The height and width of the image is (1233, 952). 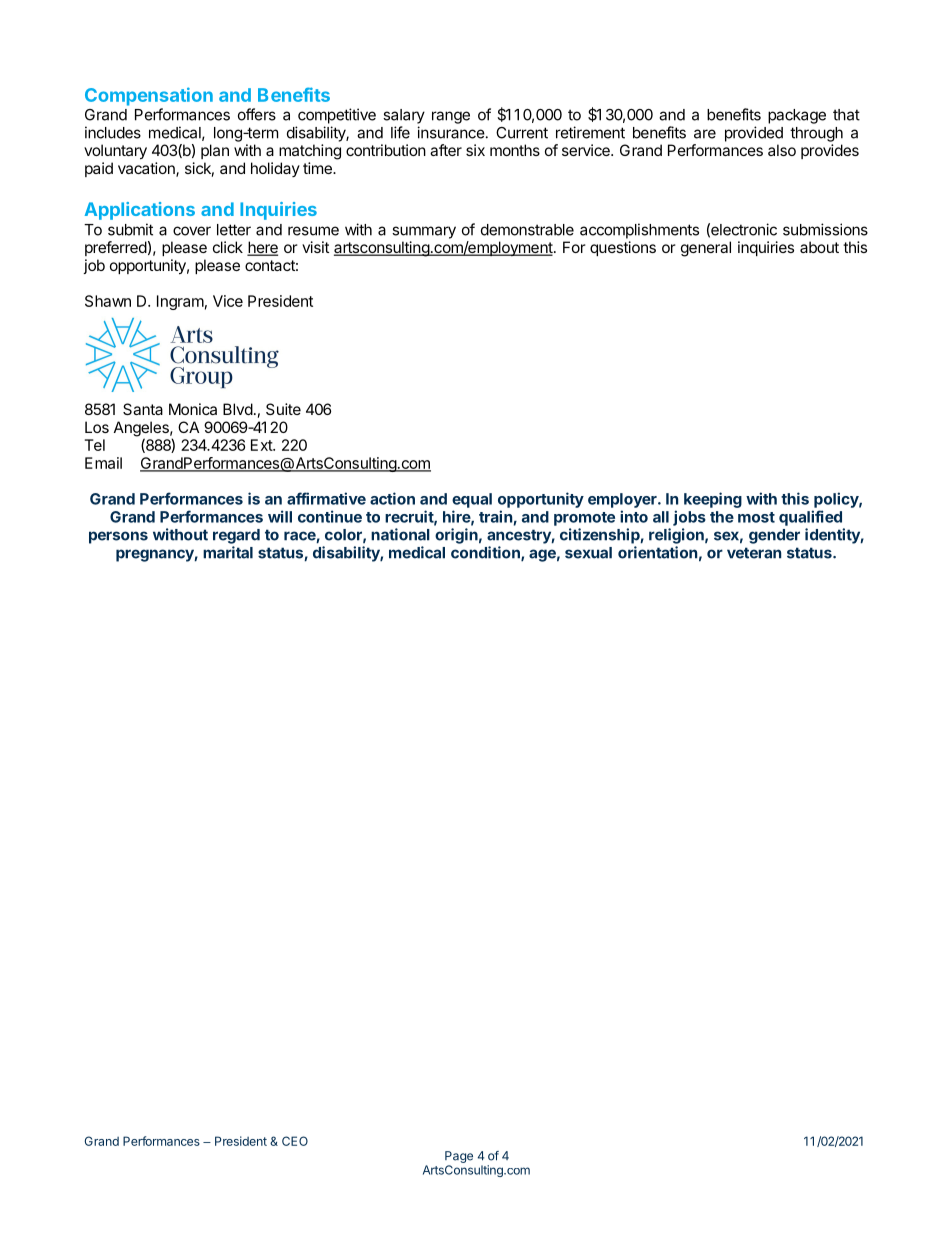 I want to click on plan, so click(x=215, y=151).
